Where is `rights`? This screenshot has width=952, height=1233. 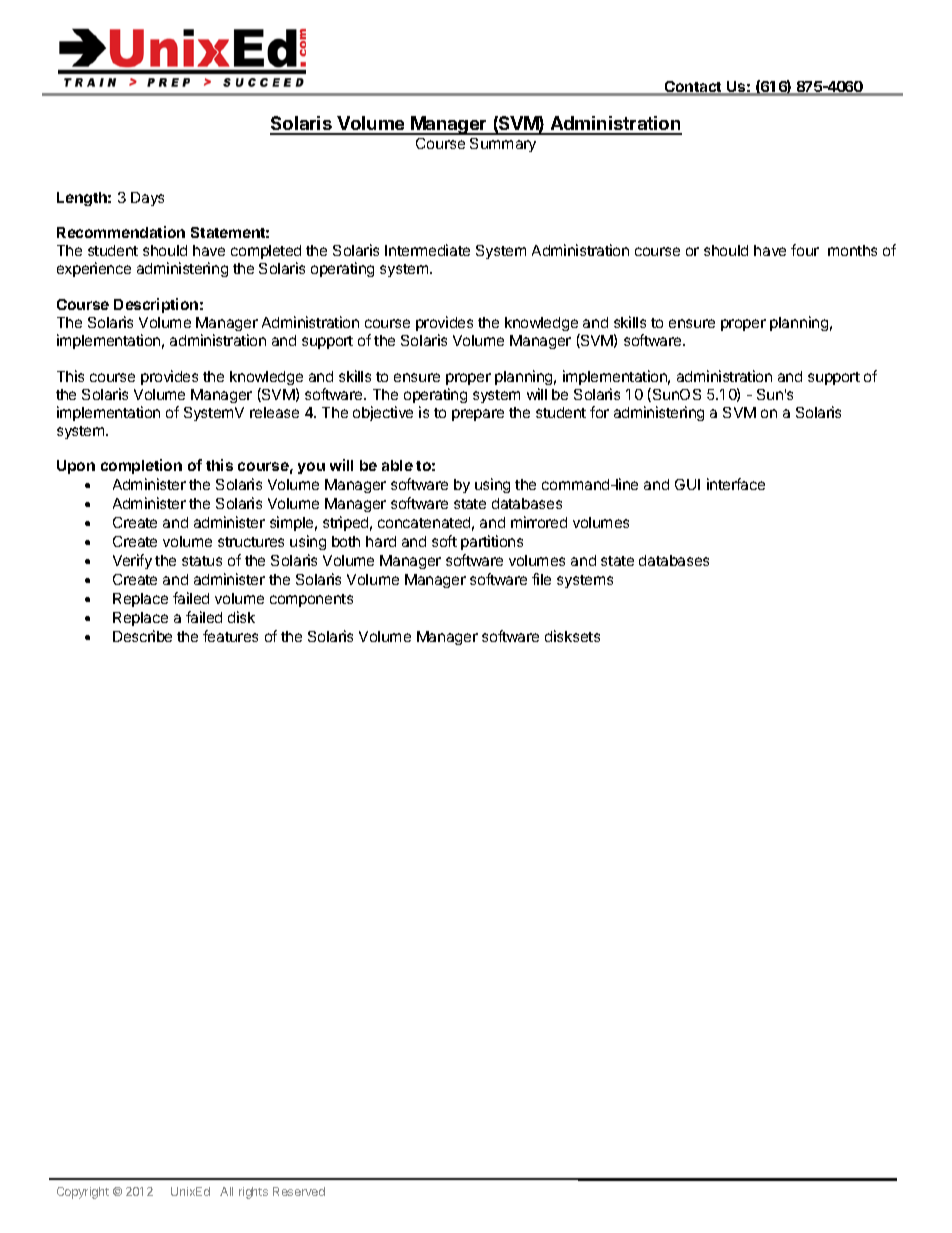 rights is located at coordinates (253, 1193).
